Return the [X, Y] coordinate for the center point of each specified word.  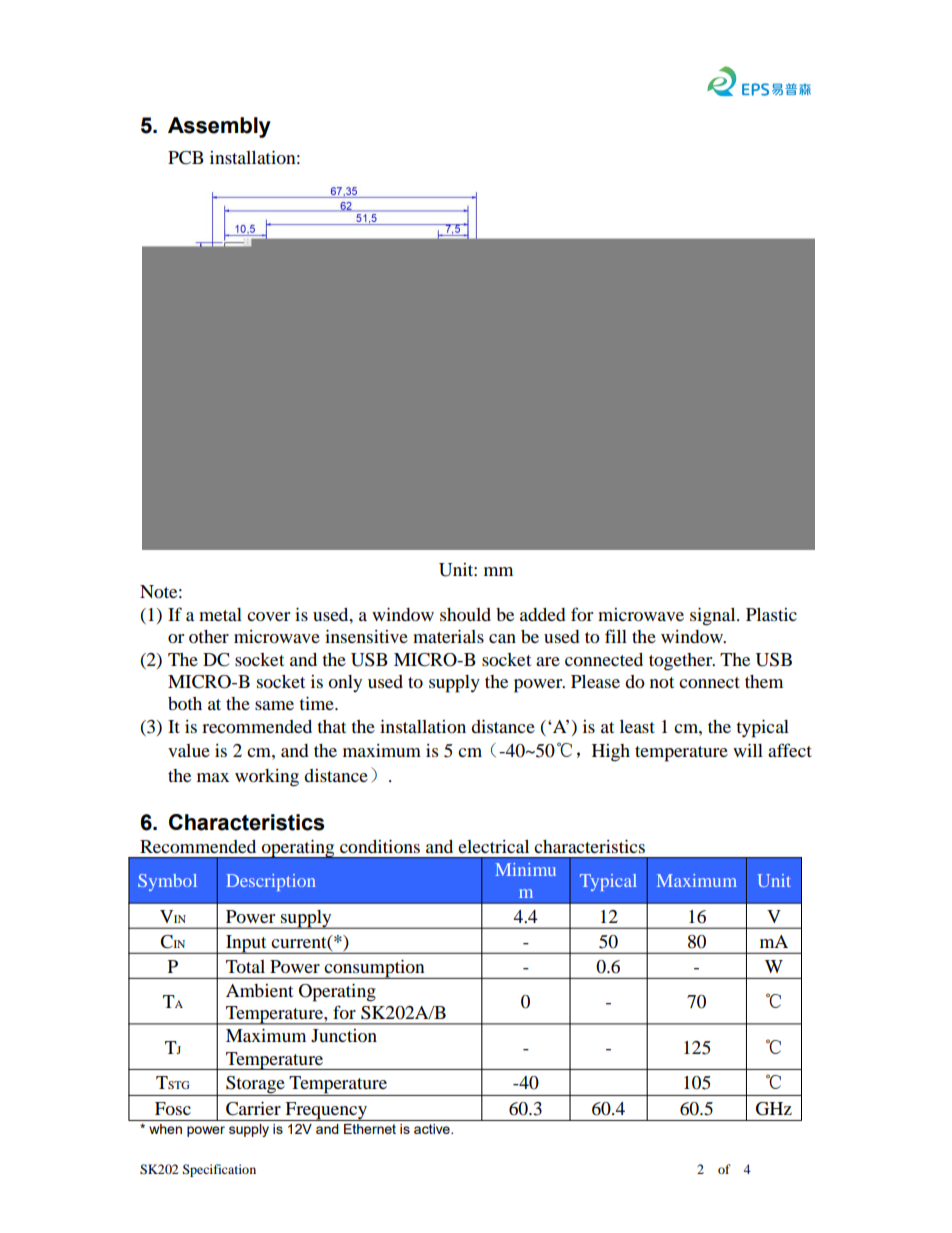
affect [790, 750]
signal [714, 617]
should [465, 614]
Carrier [253, 1109]
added [543, 614]
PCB [186, 158]
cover [268, 616]
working [267, 778]
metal [220, 614]
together [682, 662]
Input [246, 944]
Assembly [219, 127]
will [748, 750]
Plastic [771, 614]
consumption [375, 969]
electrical [493, 846]
